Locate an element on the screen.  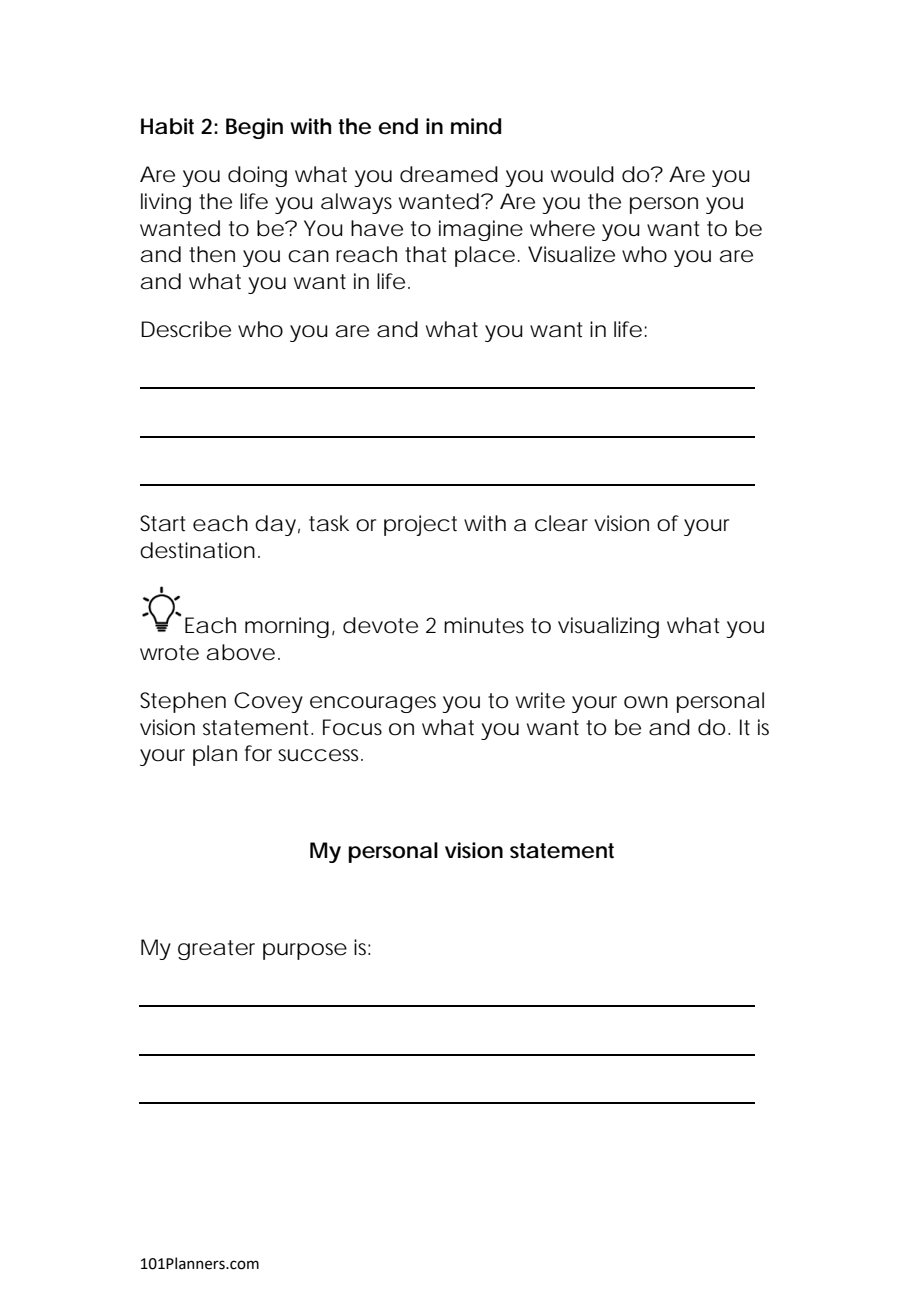
project is located at coordinates (420, 525).
